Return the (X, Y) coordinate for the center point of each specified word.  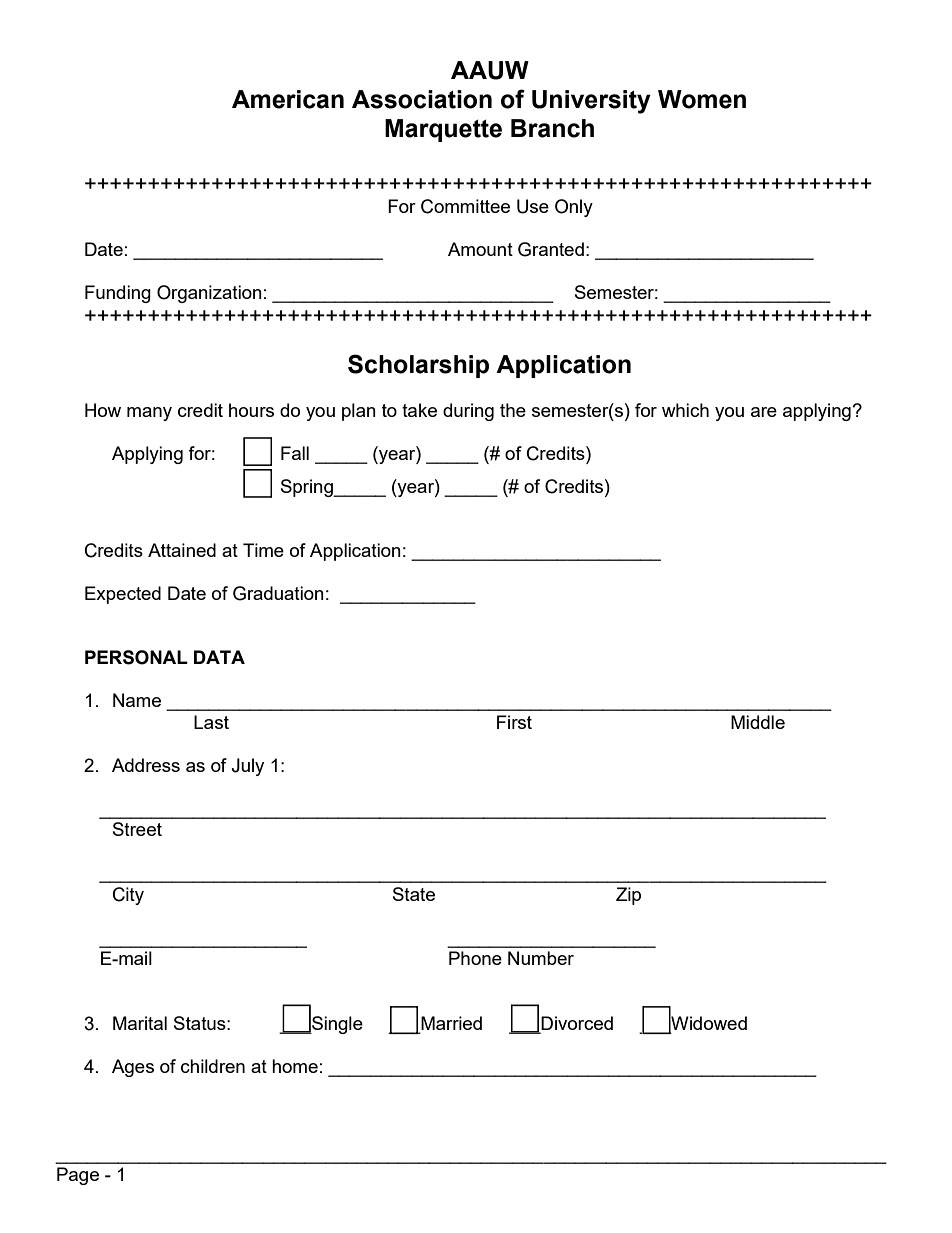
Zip (628, 896)
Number (541, 958)
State (414, 894)
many (149, 414)
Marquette (443, 130)
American (288, 99)
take (419, 410)
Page (78, 1176)
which (685, 410)
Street (137, 829)
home (295, 1066)
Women (702, 99)
